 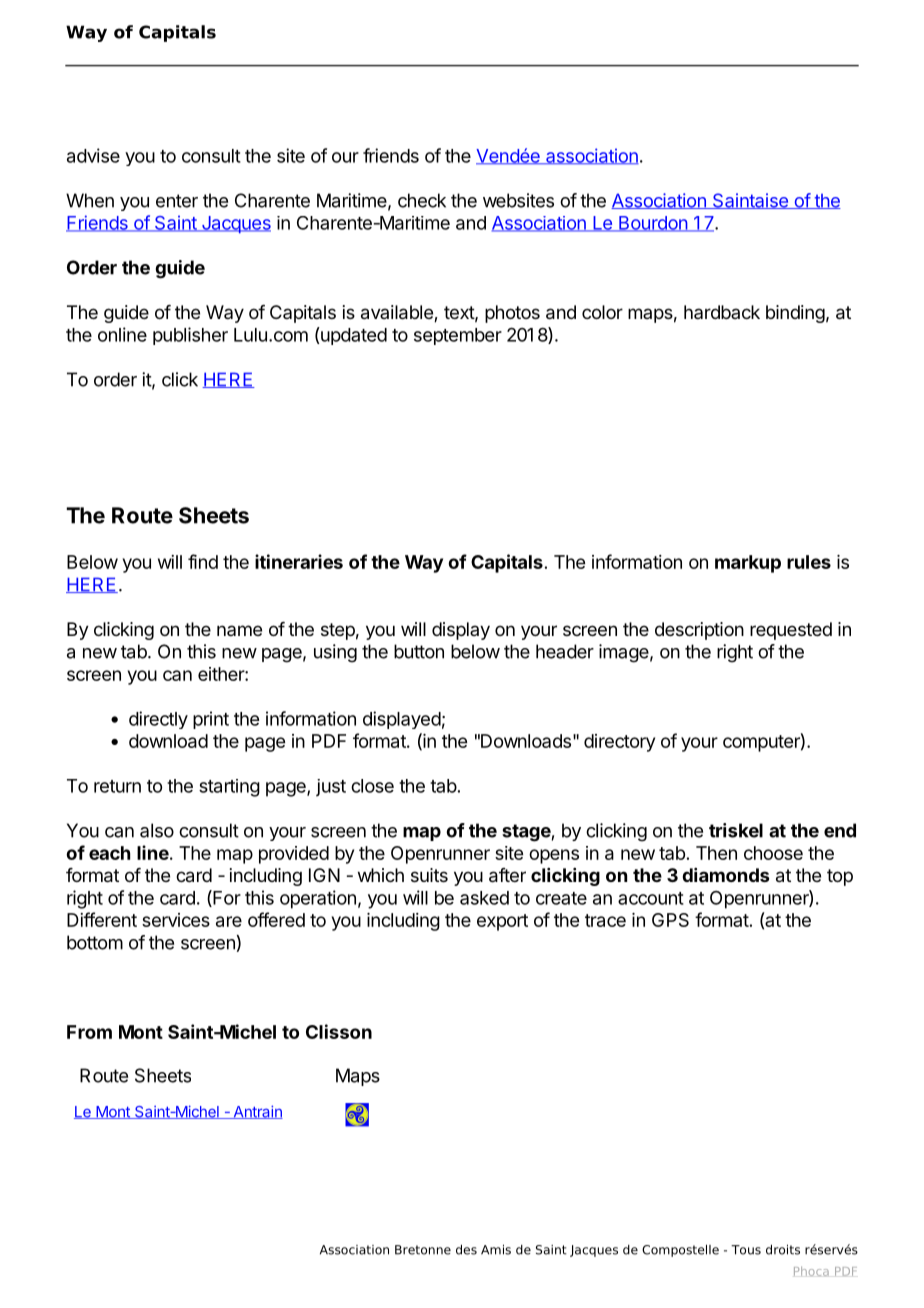 What do you see at coordinates (158, 720) in the screenshot?
I see `directly` at bounding box center [158, 720].
